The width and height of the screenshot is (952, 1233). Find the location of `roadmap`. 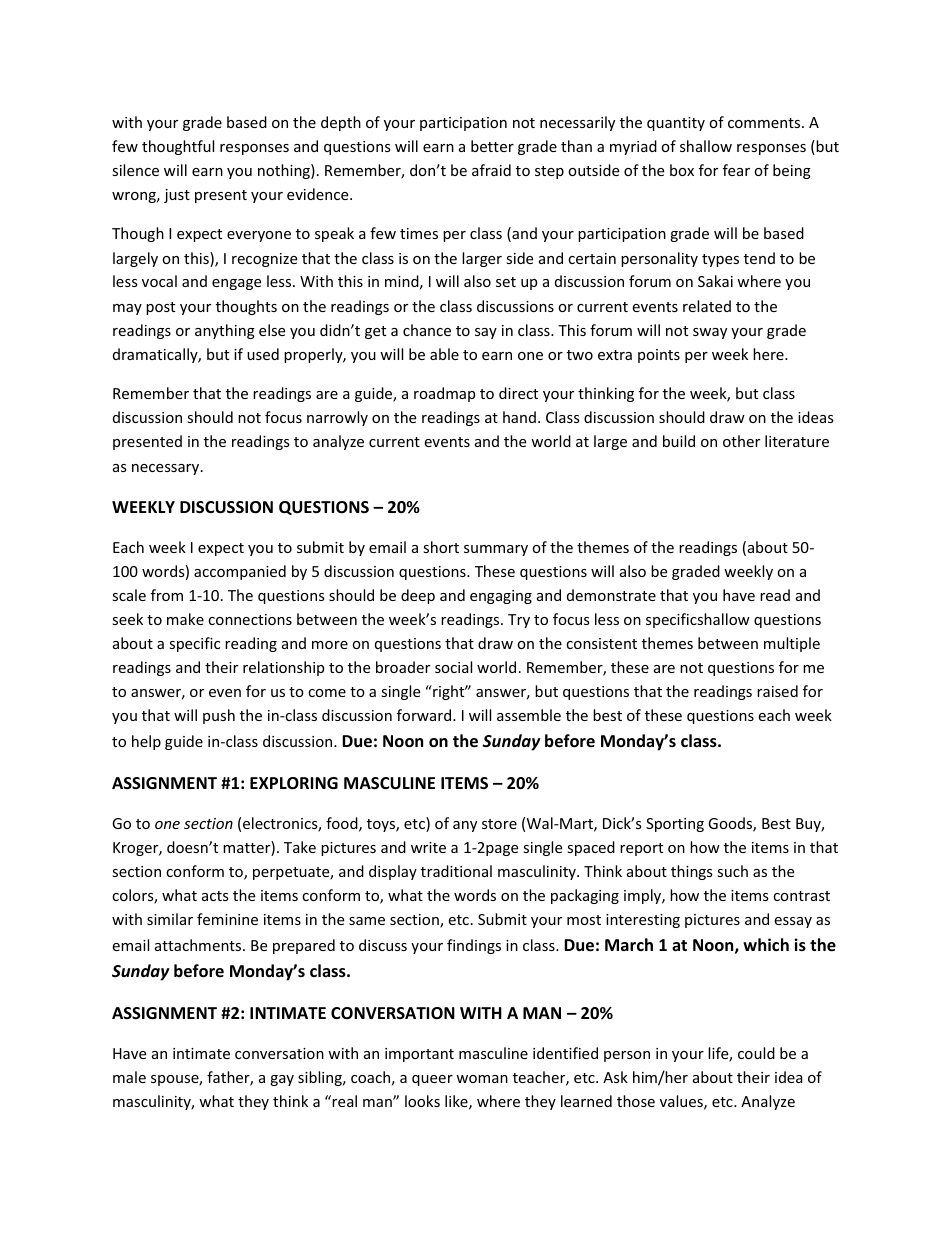

roadmap is located at coordinates (444, 394).
